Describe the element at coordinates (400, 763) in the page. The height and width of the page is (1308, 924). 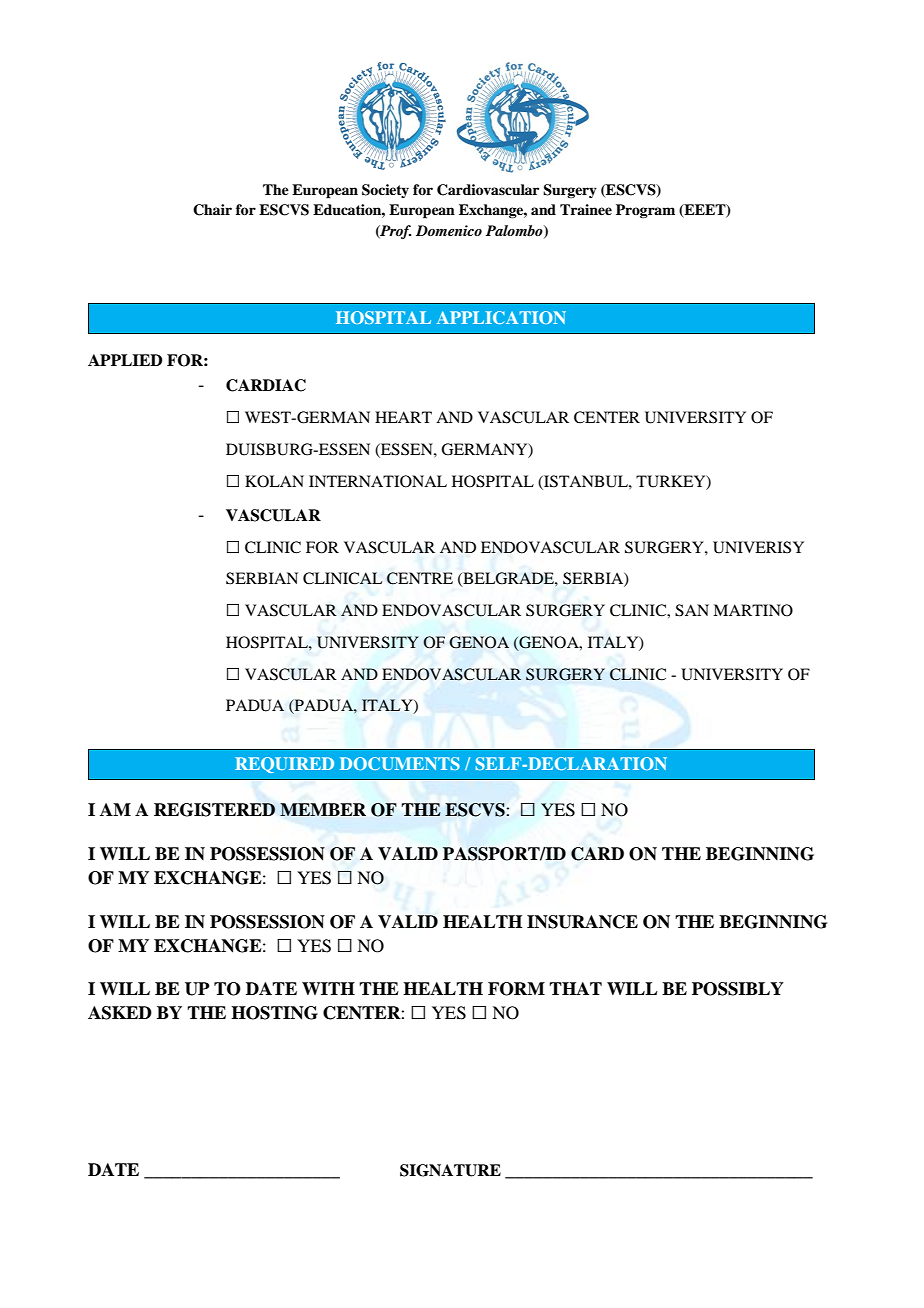
I see `DOCUMENTS` at that location.
